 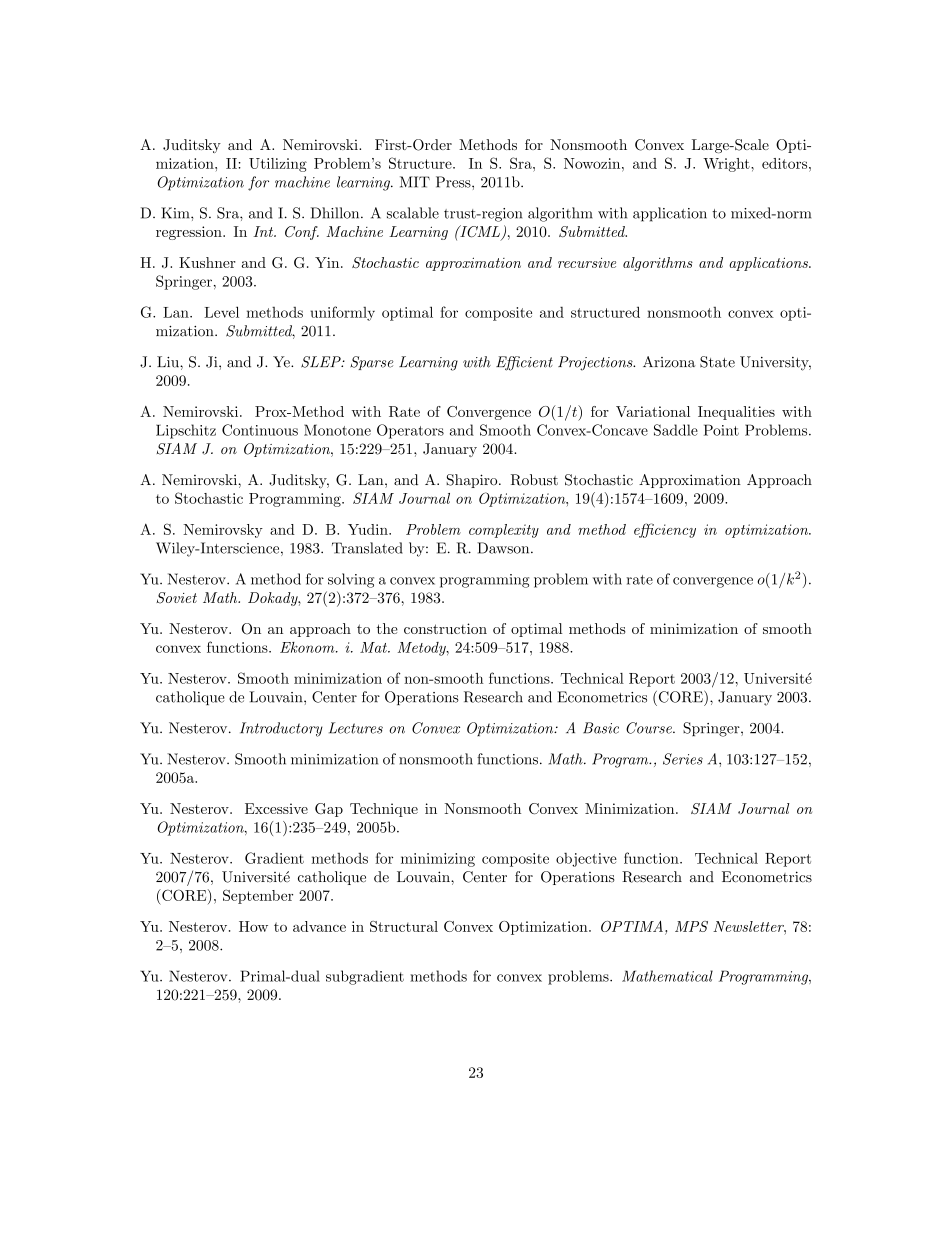 What do you see at coordinates (504, 548) in the page?
I see `Dawson` at bounding box center [504, 548].
